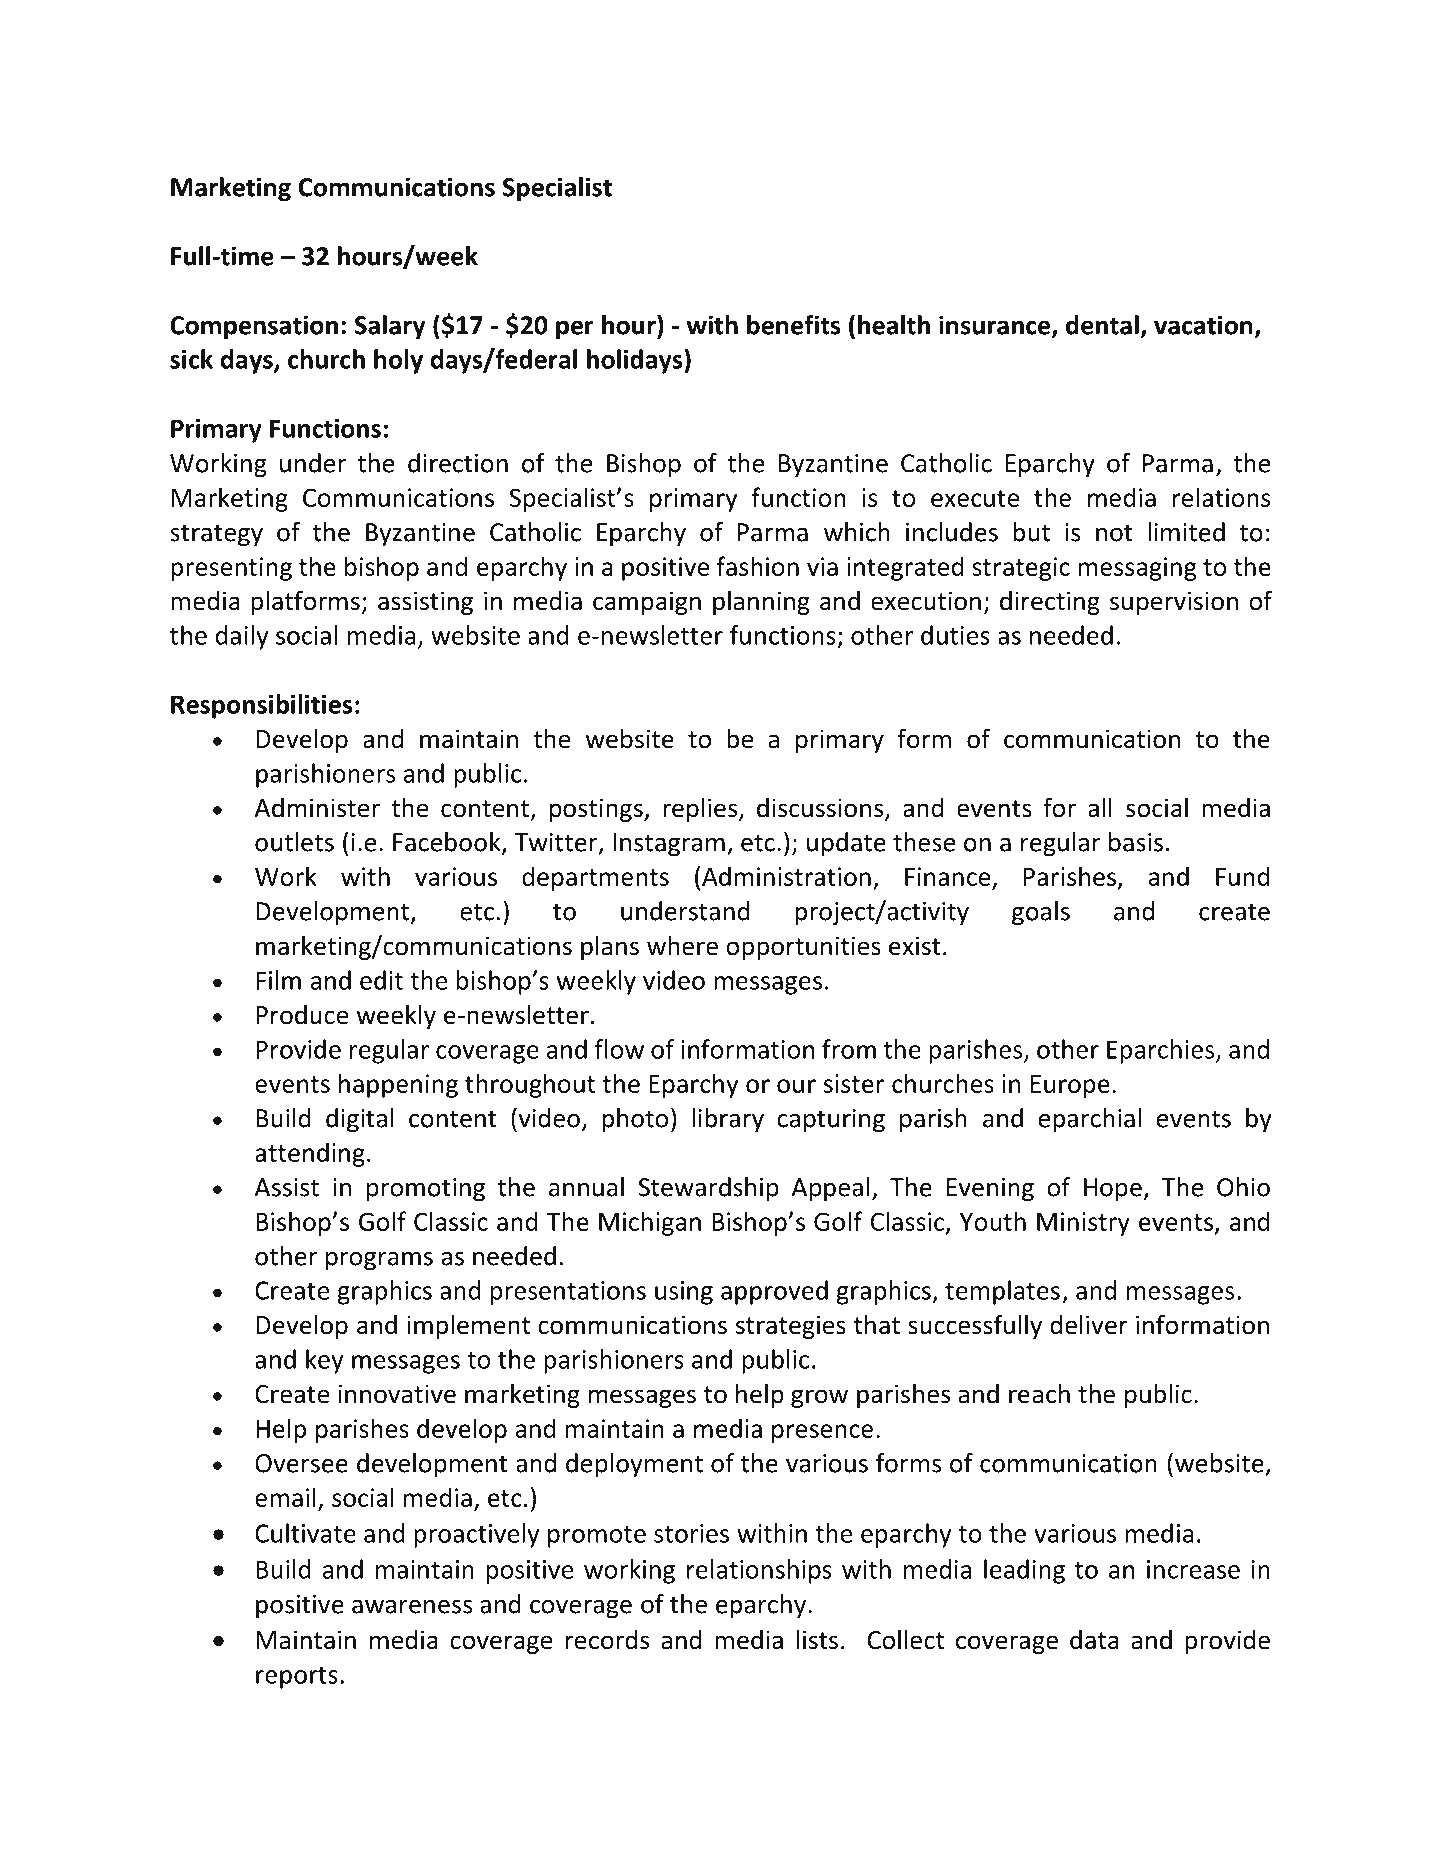  What do you see at coordinates (701, 809) in the page?
I see `replies` at bounding box center [701, 809].
